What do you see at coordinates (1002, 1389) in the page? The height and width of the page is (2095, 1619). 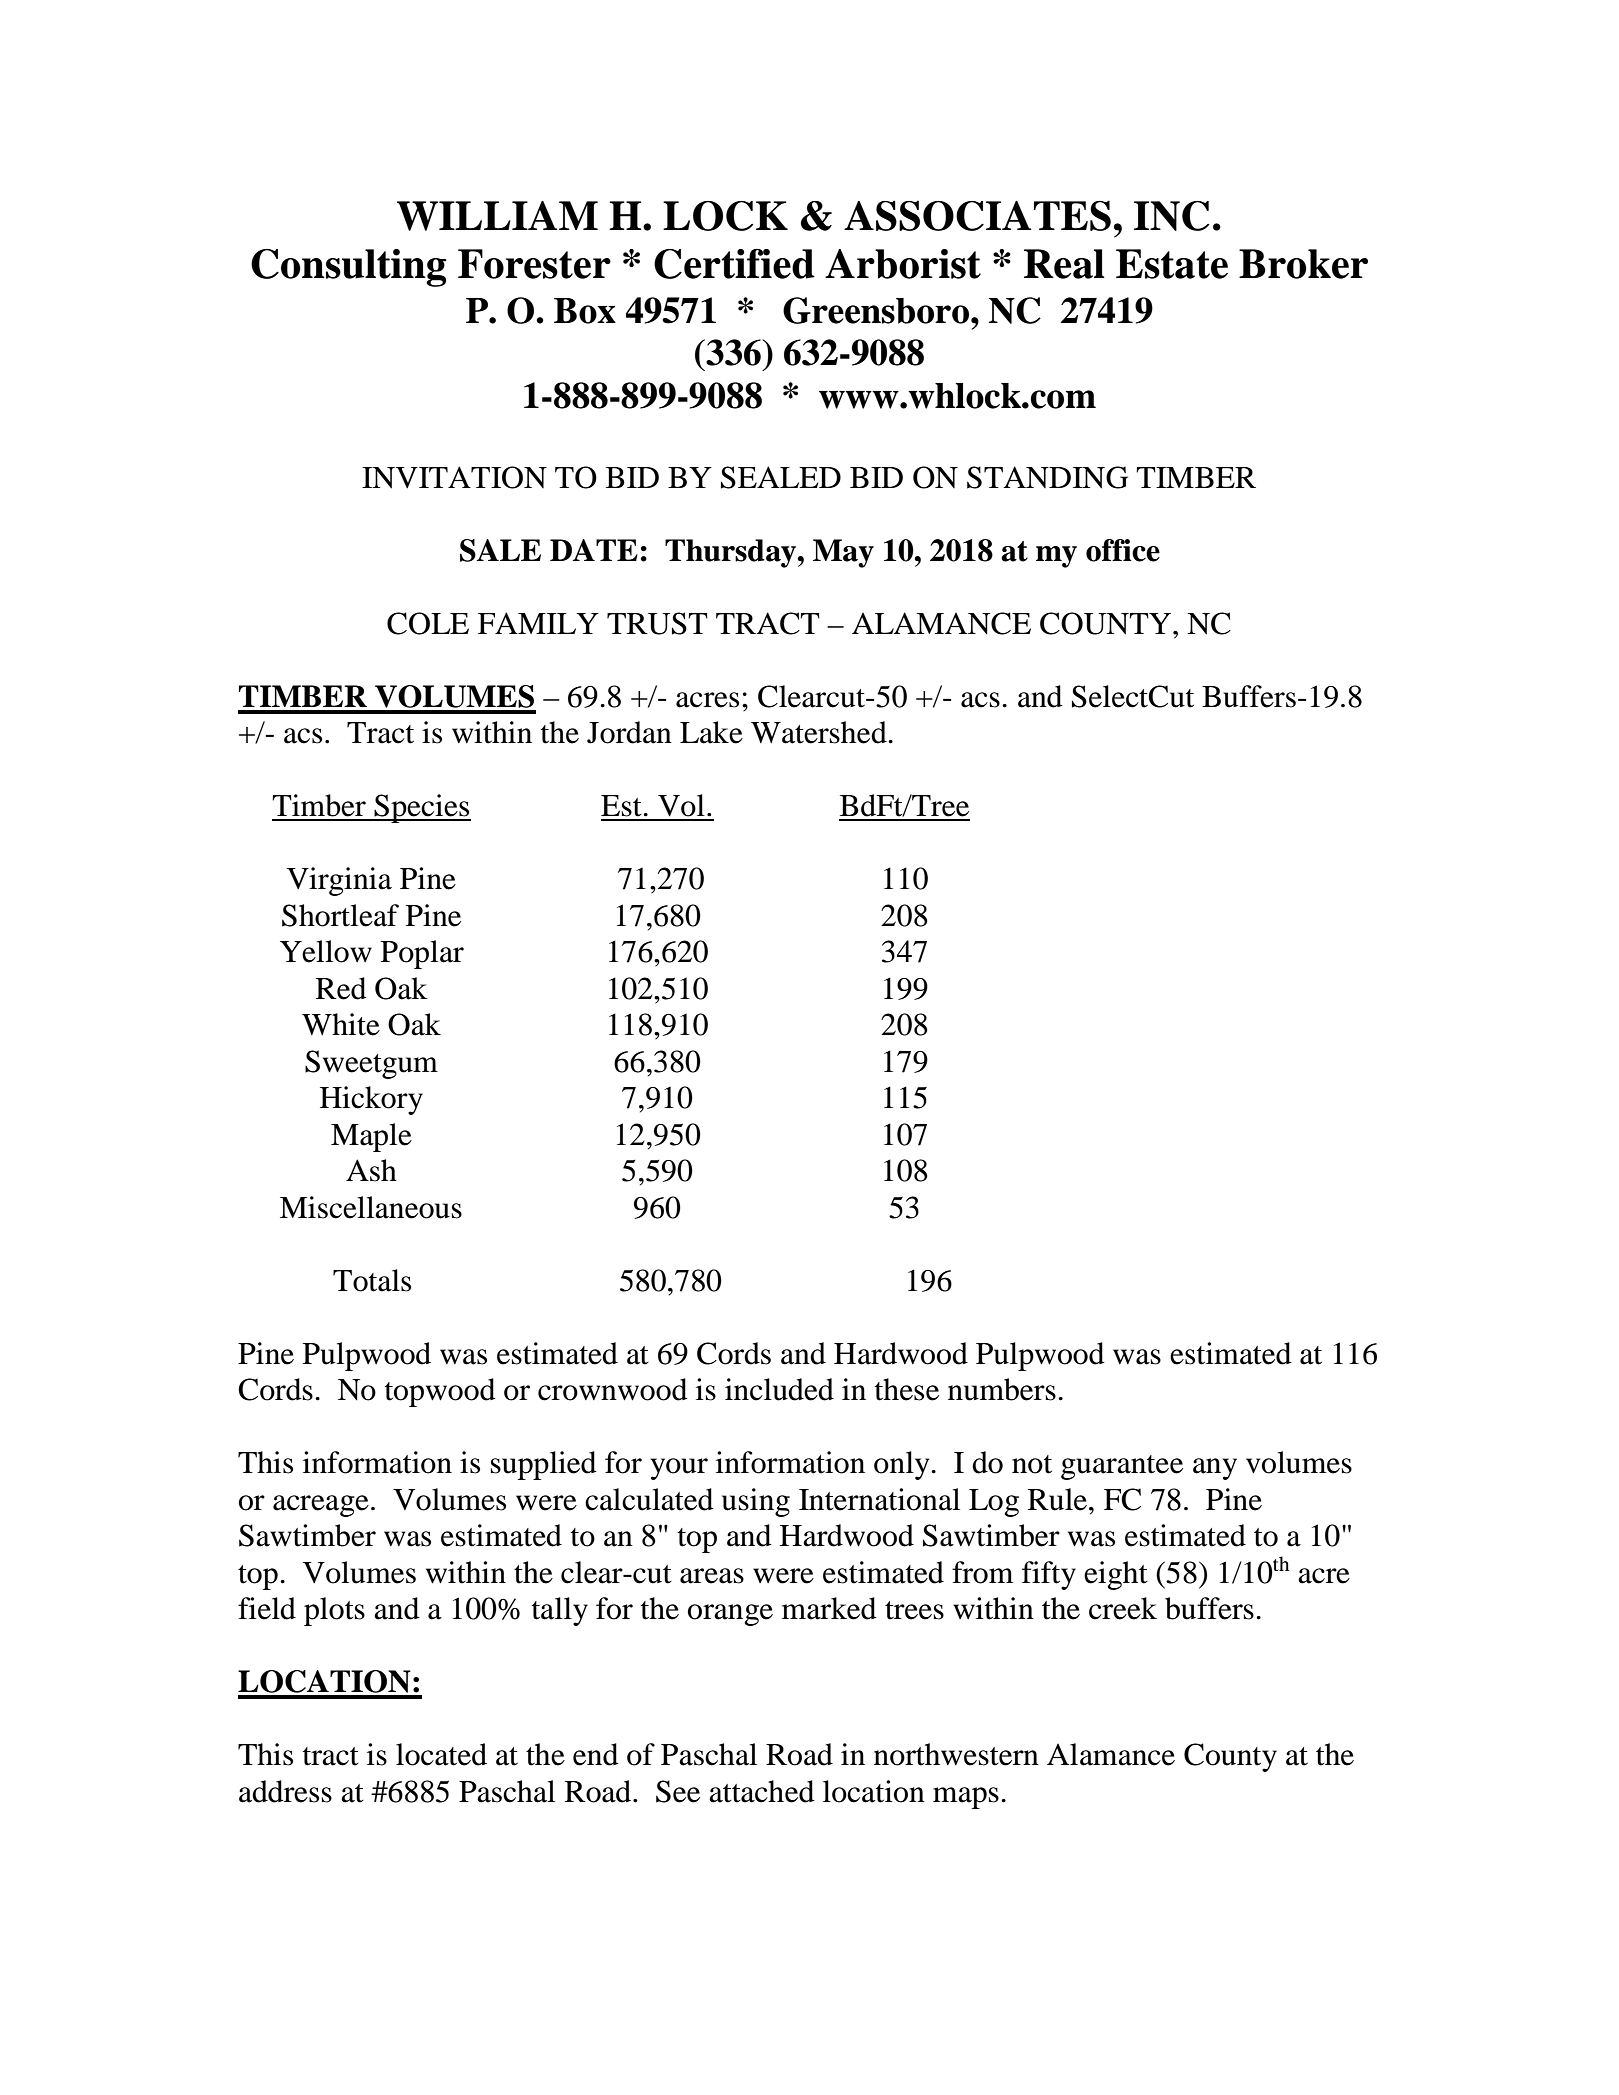 I see `numbers` at bounding box center [1002, 1389].
